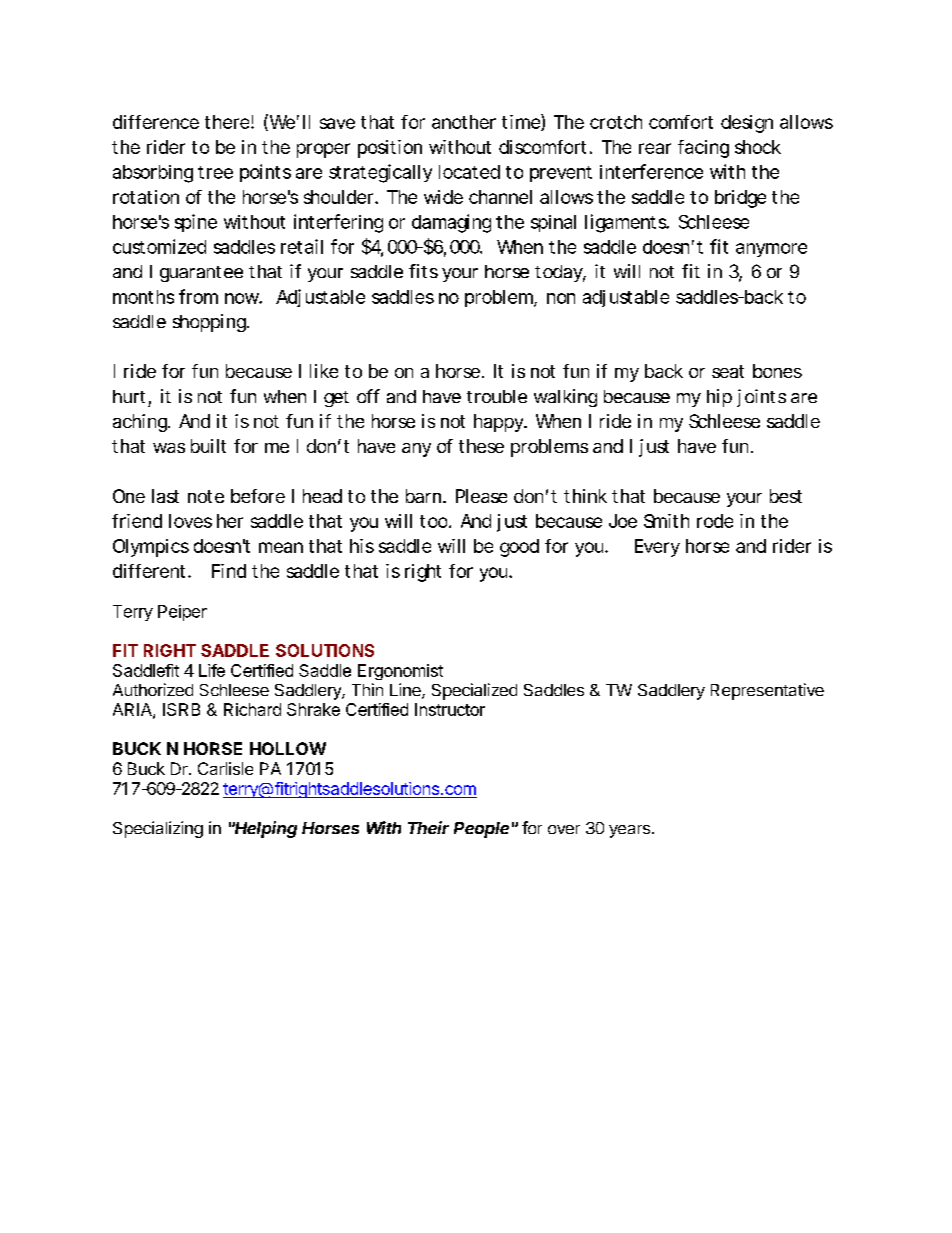  I want to click on Find, so click(229, 571).
